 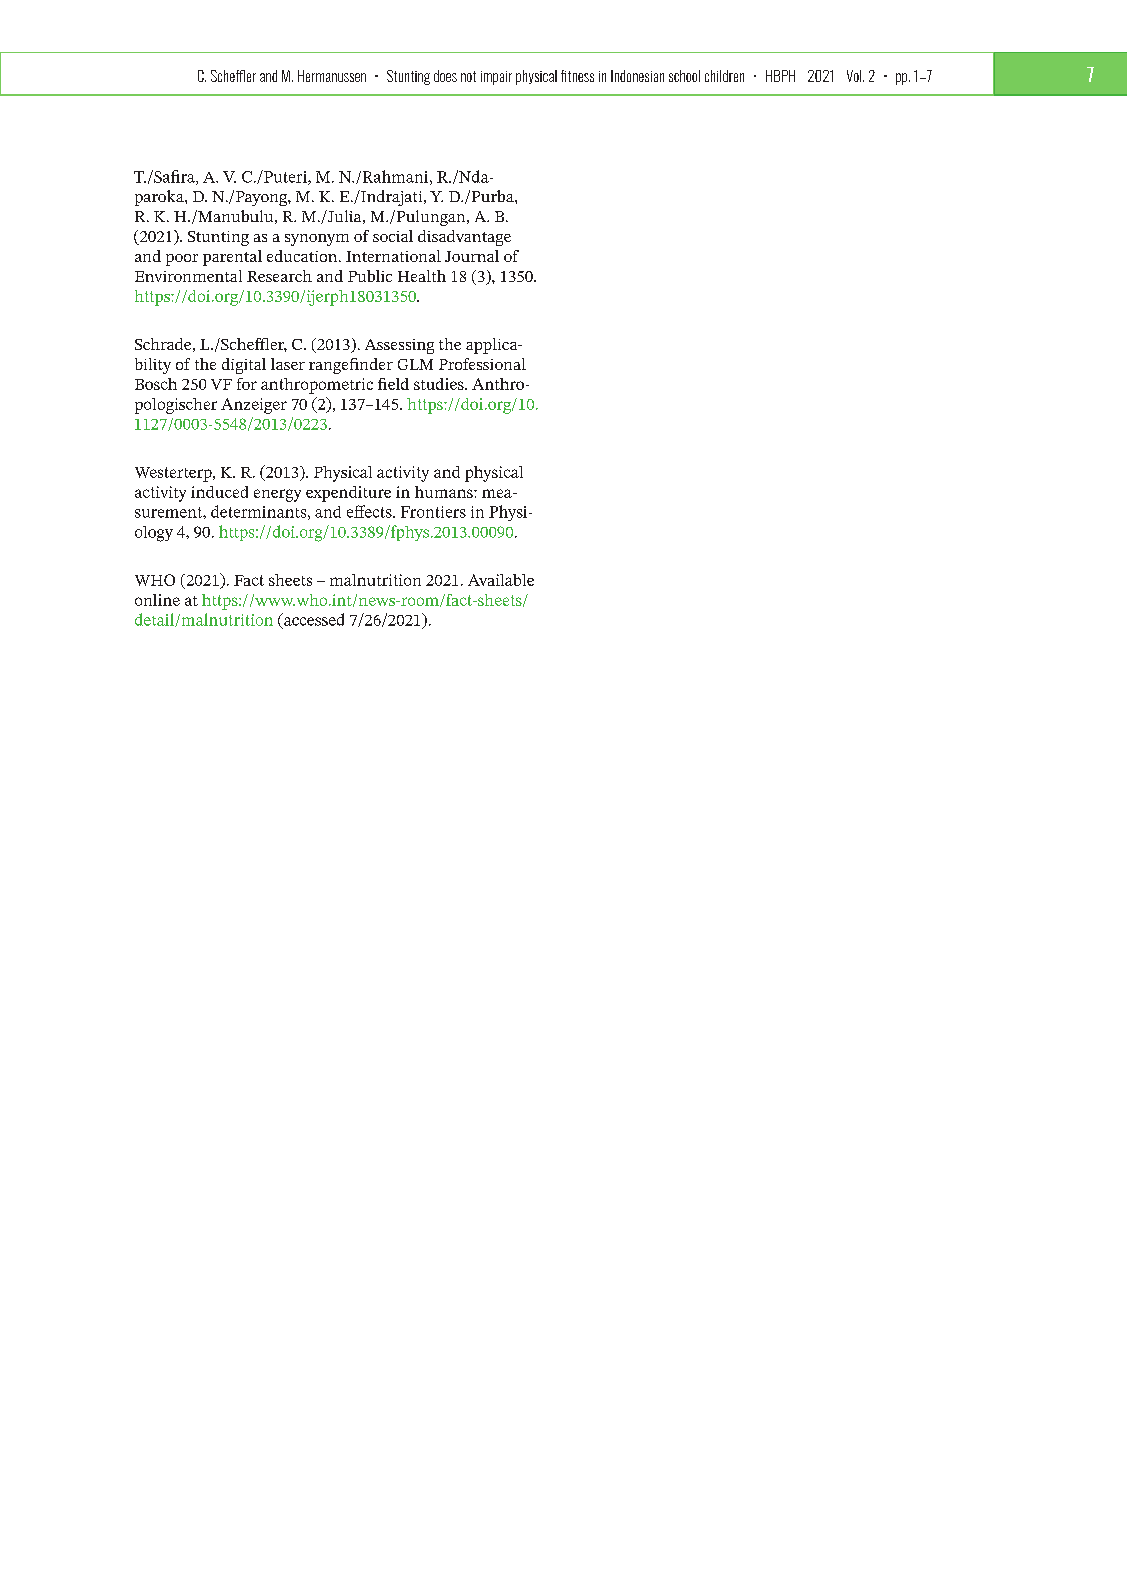 I want to click on Journal, so click(x=472, y=256).
